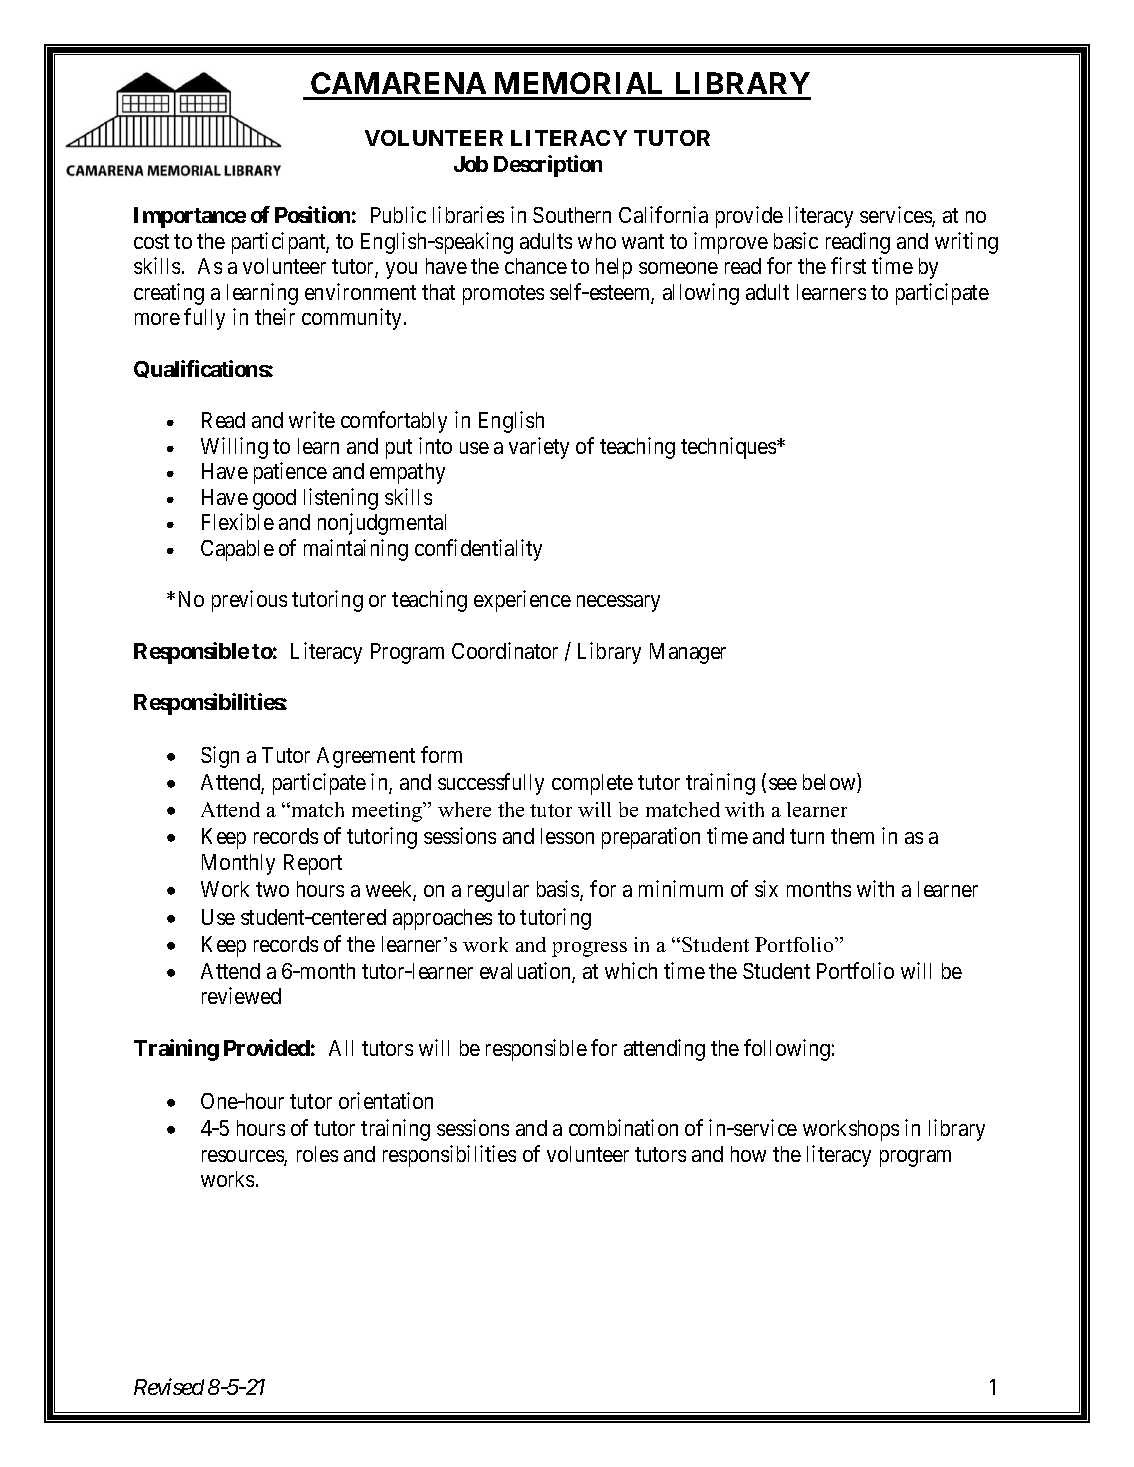 This page has width=1134, height=1467. Describe the element at coordinates (190, 217) in the page. I see `Importance` at that location.
